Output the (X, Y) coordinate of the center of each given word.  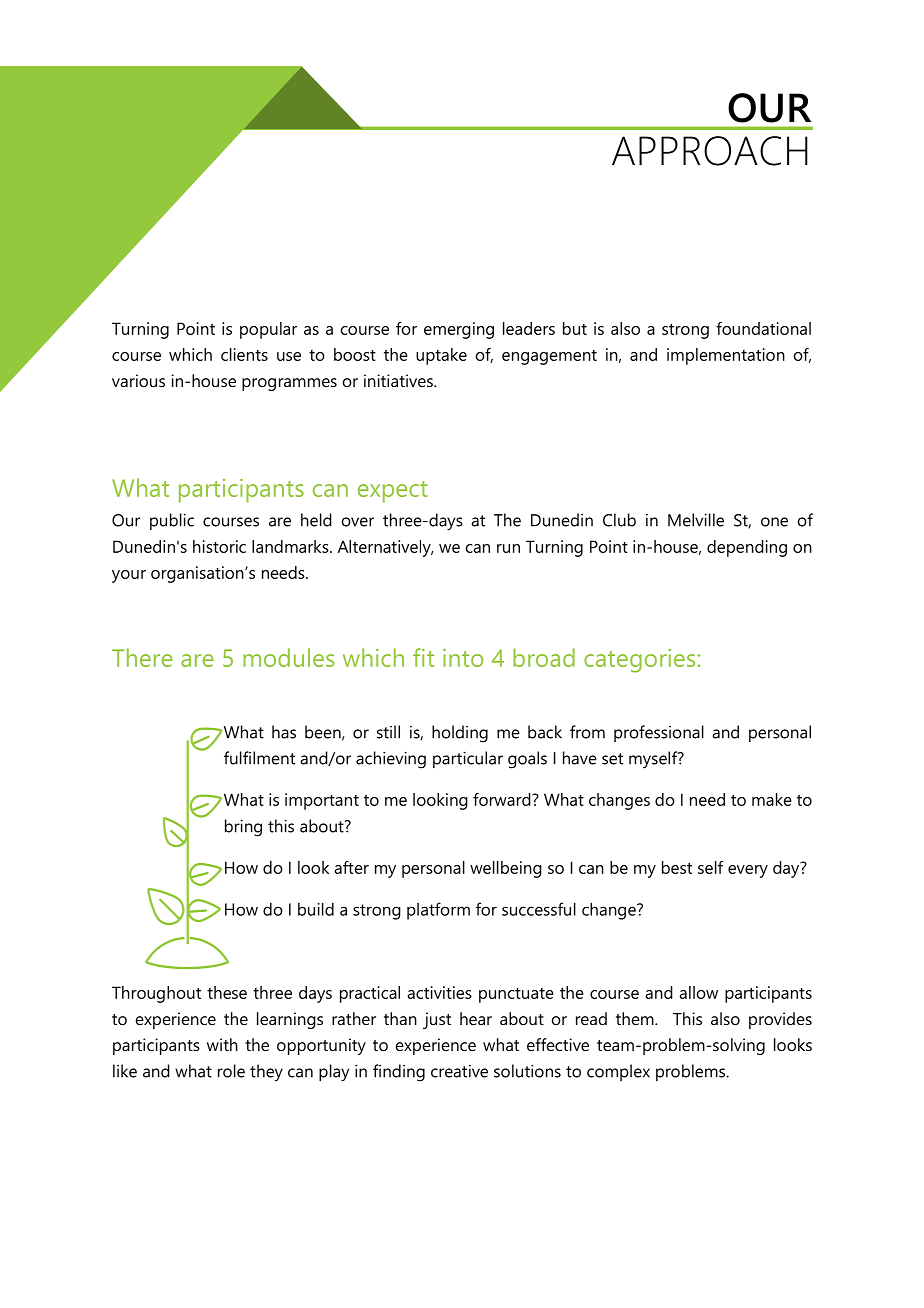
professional (659, 733)
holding (460, 734)
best (677, 867)
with (222, 1044)
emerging (459, 330)
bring (243, 828)
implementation (726, 356)
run (508, 548)
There (142, 657)
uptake (441, 356)
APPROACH (710, 151)
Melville (696, 520)
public (172, 521)
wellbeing (506, 869)
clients (244, 354)
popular (268, 330)
